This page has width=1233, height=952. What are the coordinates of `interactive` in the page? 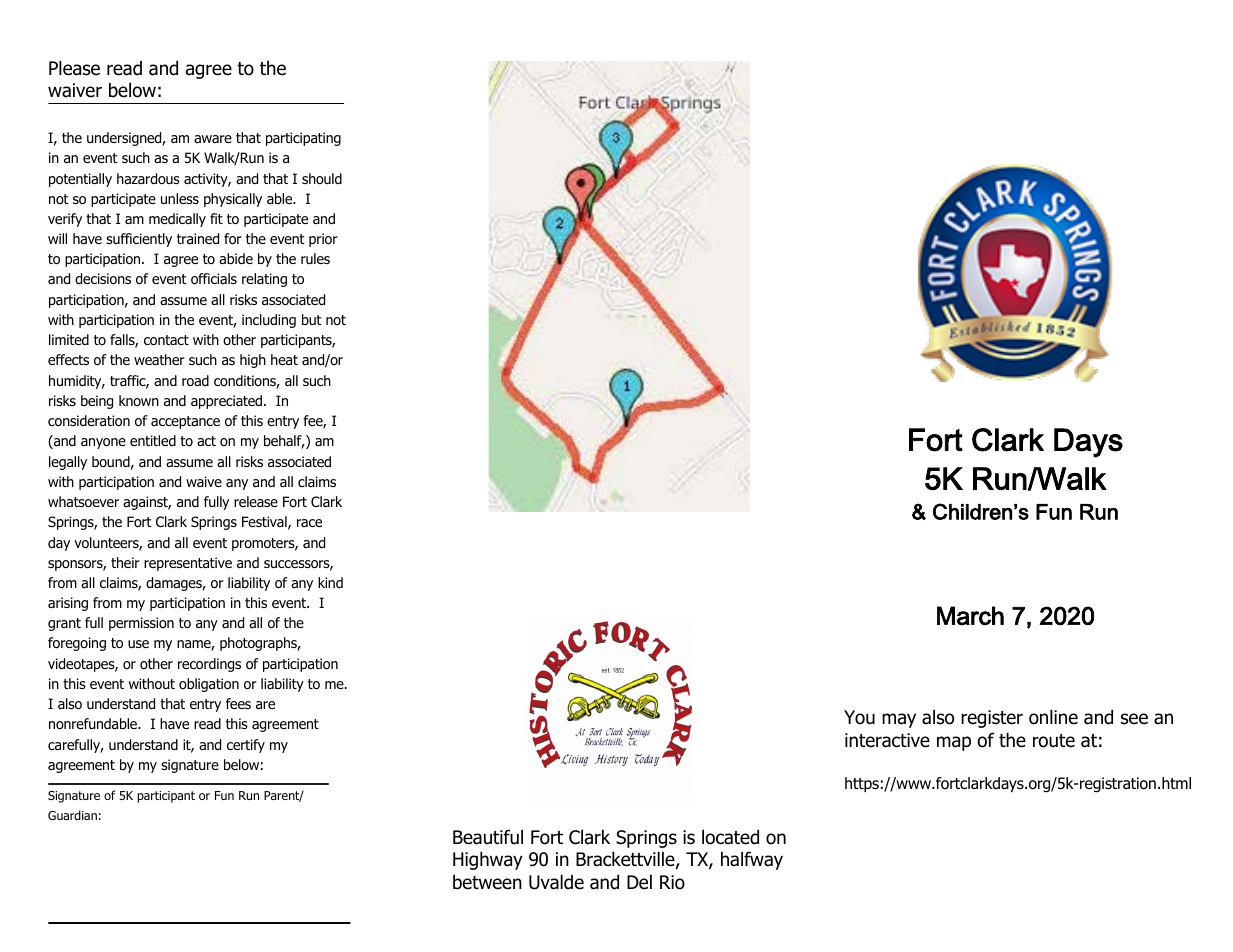 It's located at (887, 740).
